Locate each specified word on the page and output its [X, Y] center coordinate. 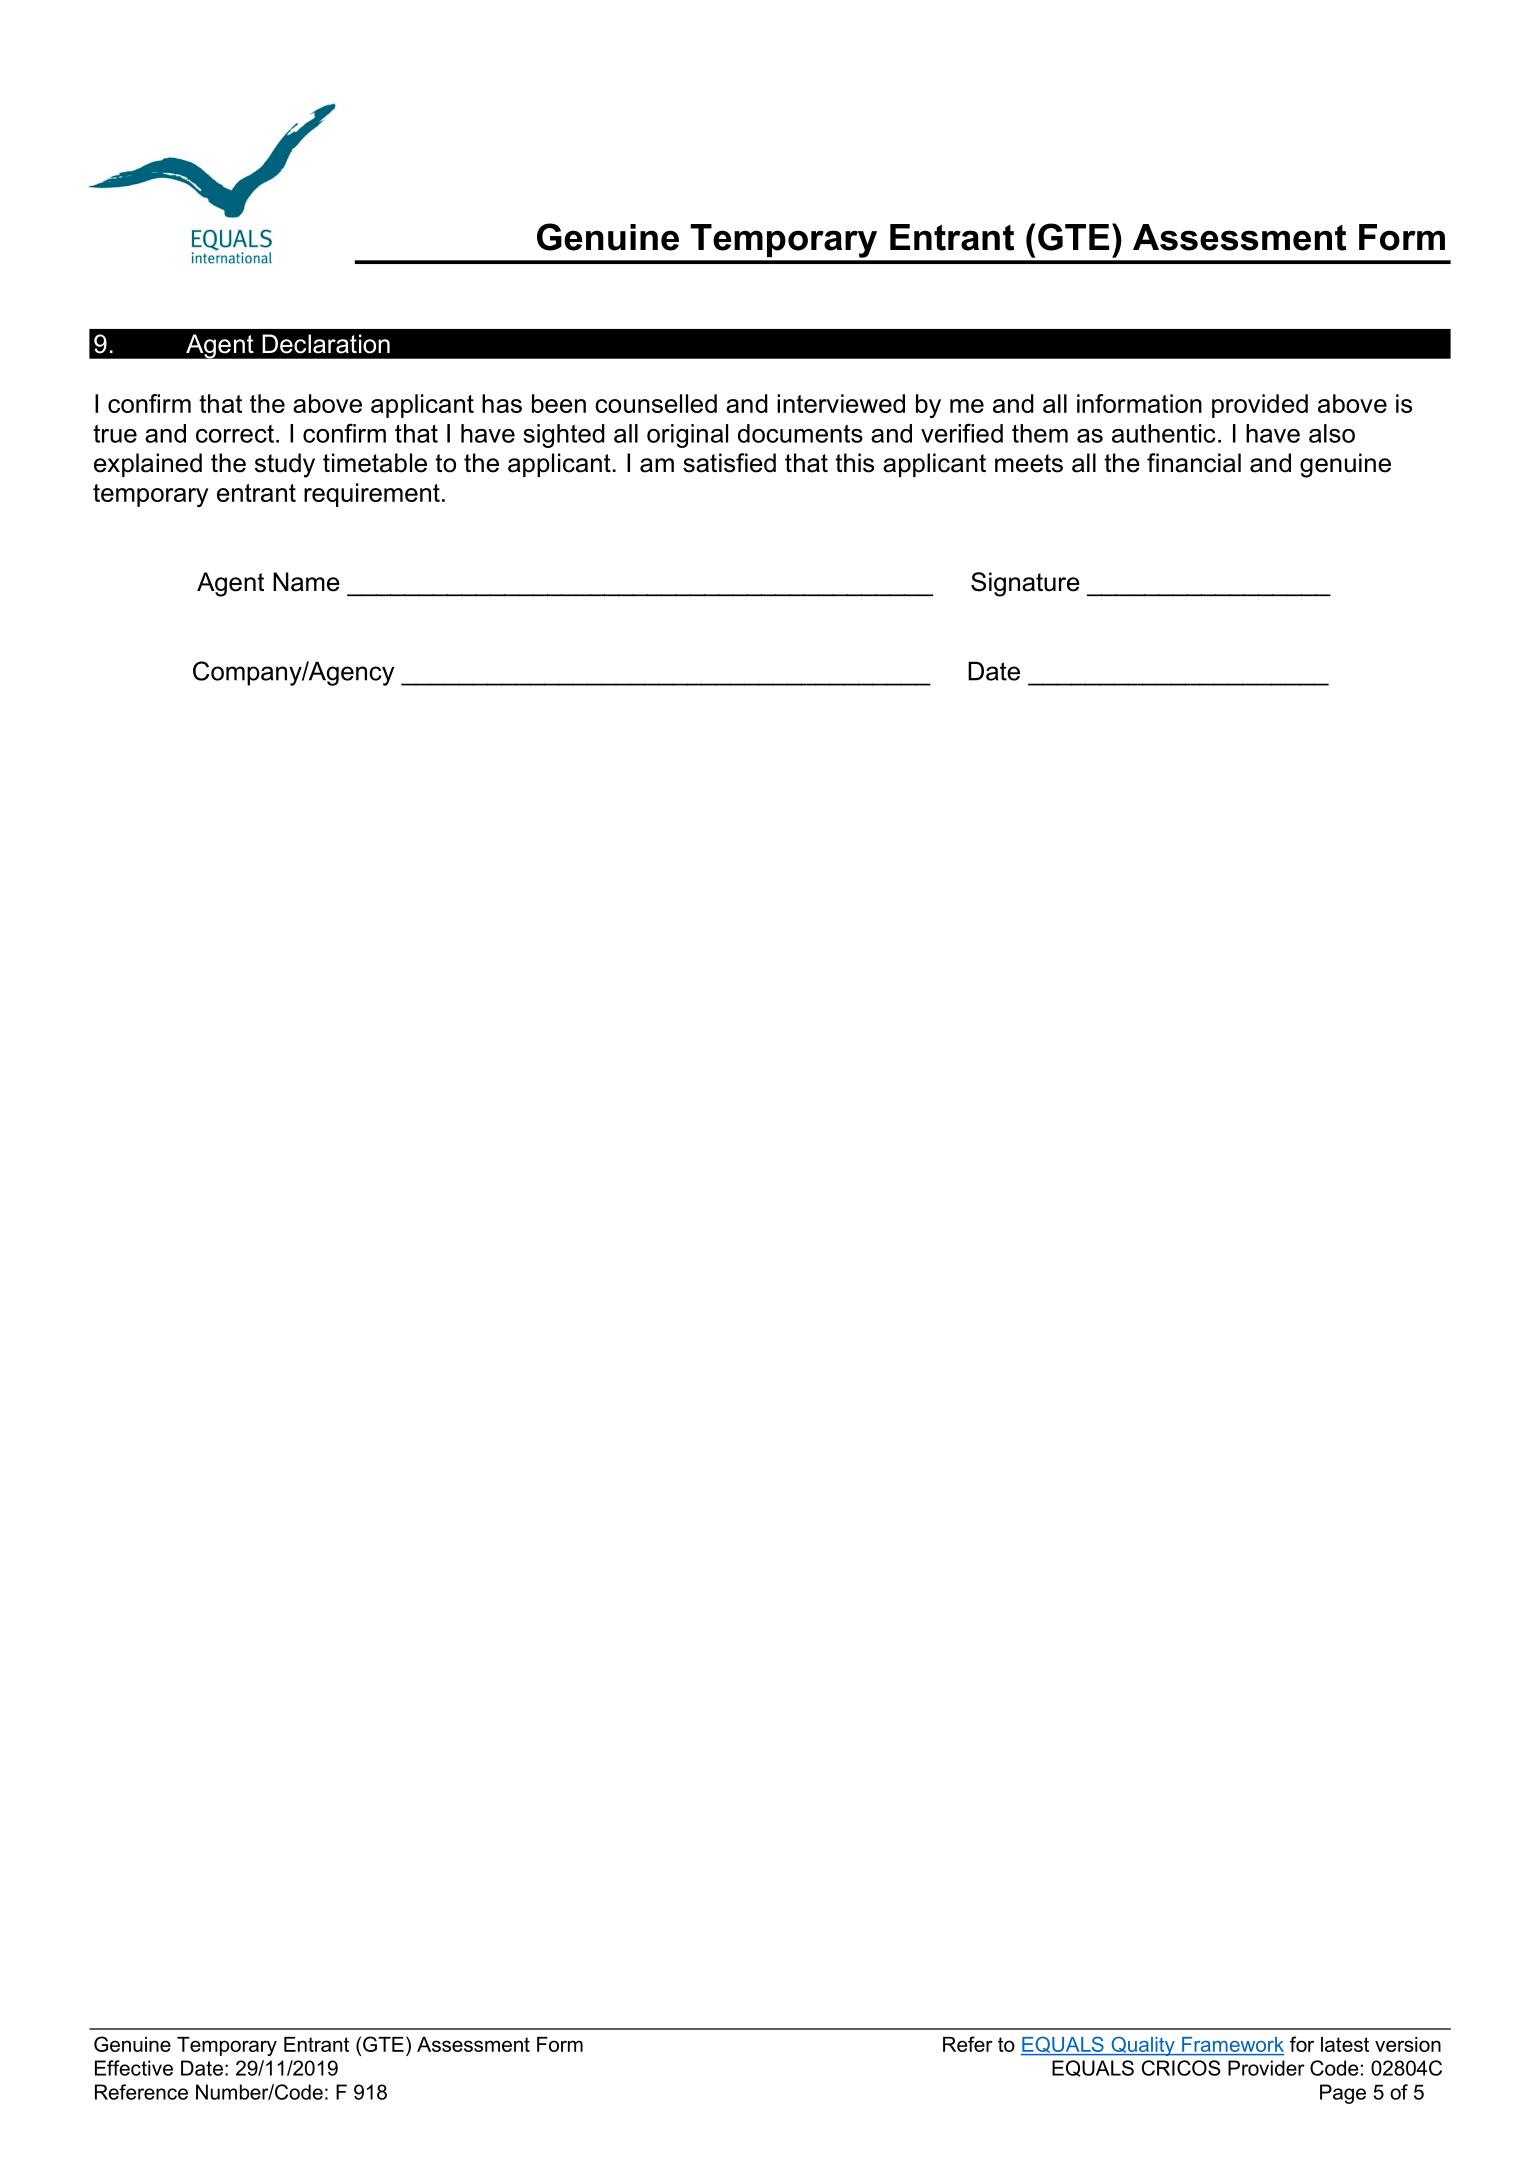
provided [1260, 406]
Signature [1025, 584]
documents [800, 433]
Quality [1143, 2046]
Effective [134, 2068]
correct [235, 434]
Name [306, 582]
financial [1194, 463]
